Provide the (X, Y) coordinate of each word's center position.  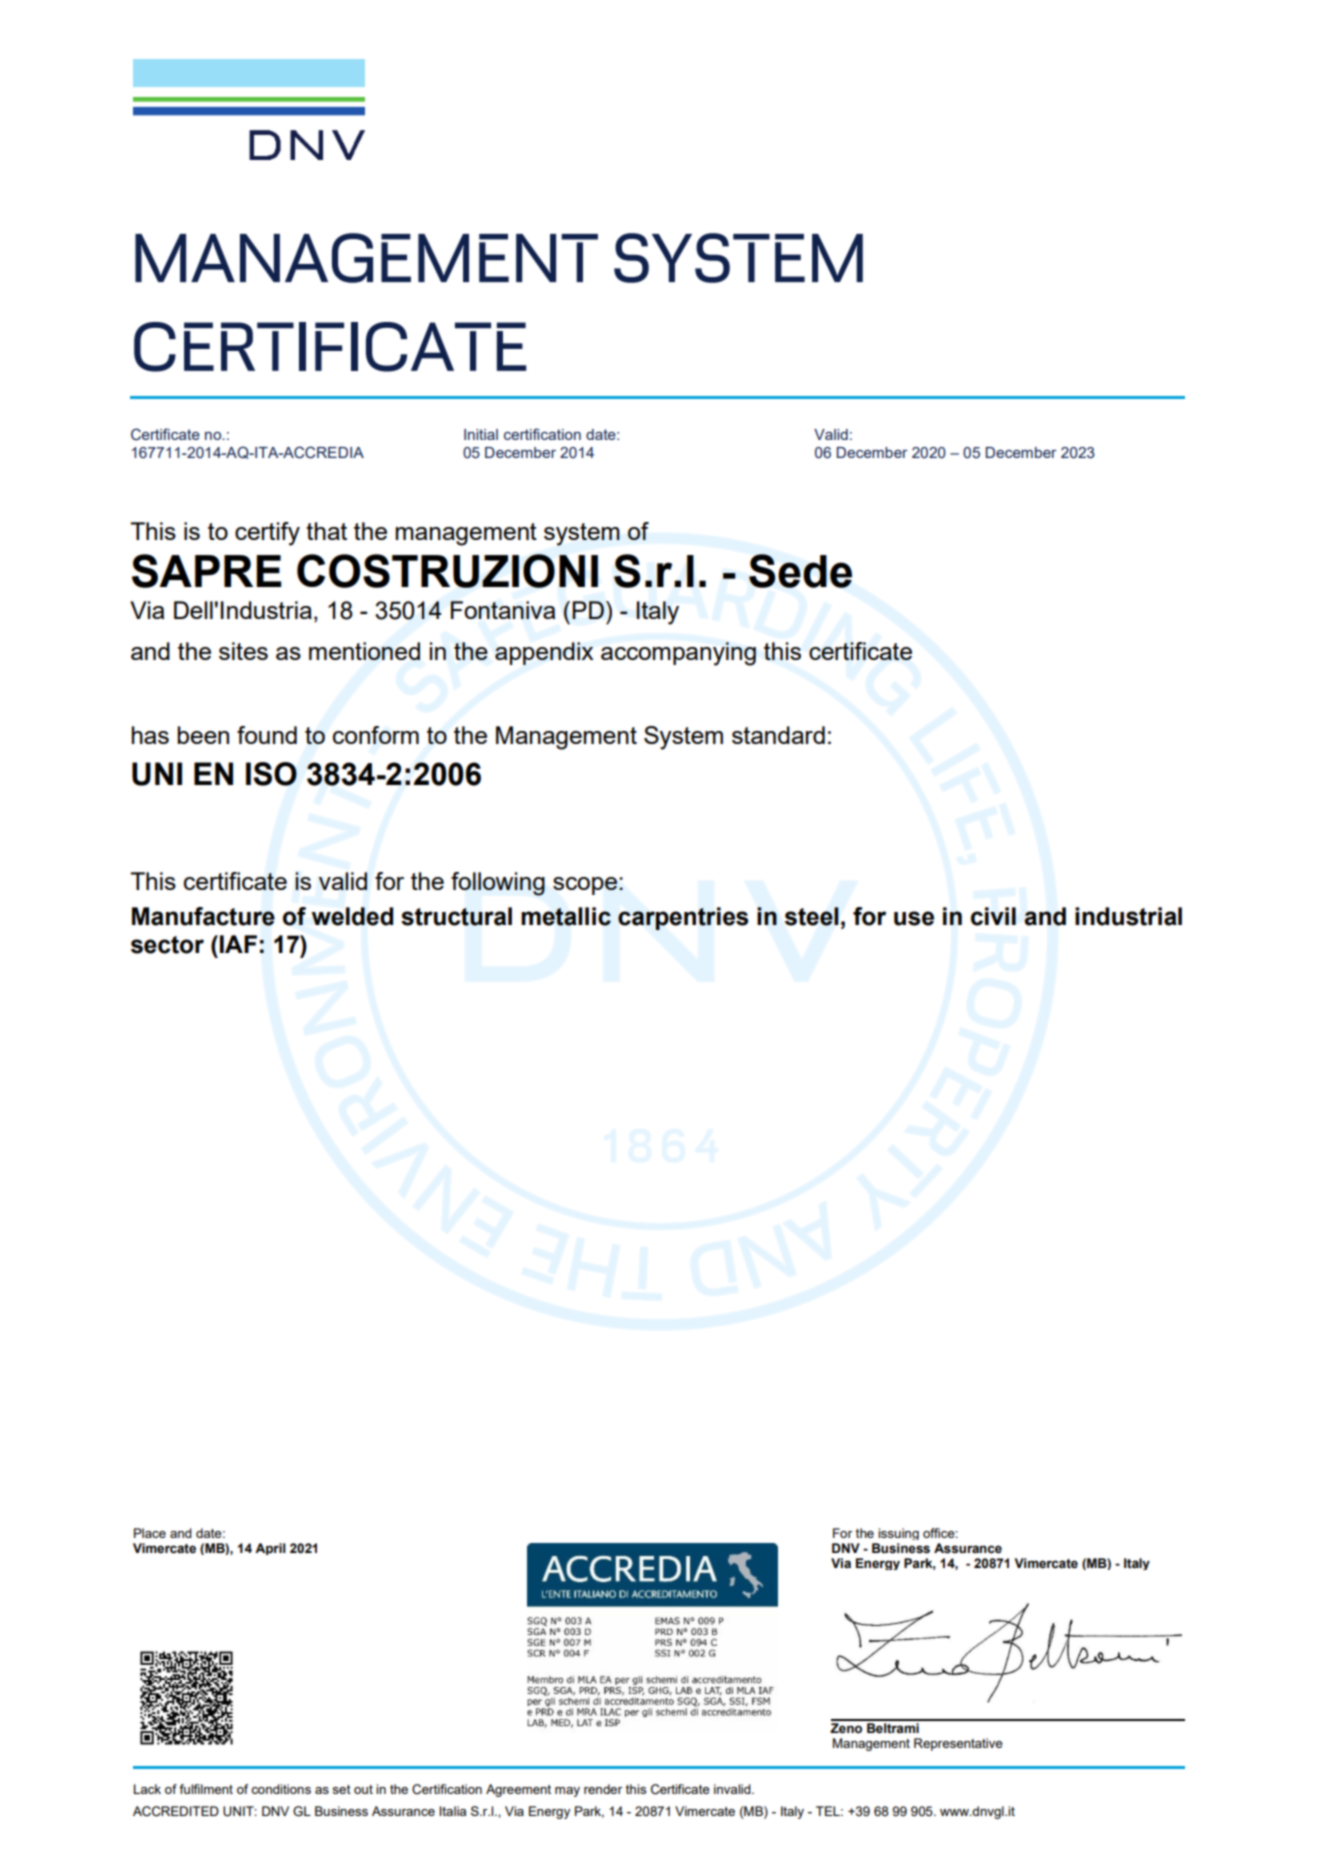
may (567, 1792)
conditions (281, 1789)
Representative (958, 1744)
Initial (481, 434)
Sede (800, 571)
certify (267, 534)
